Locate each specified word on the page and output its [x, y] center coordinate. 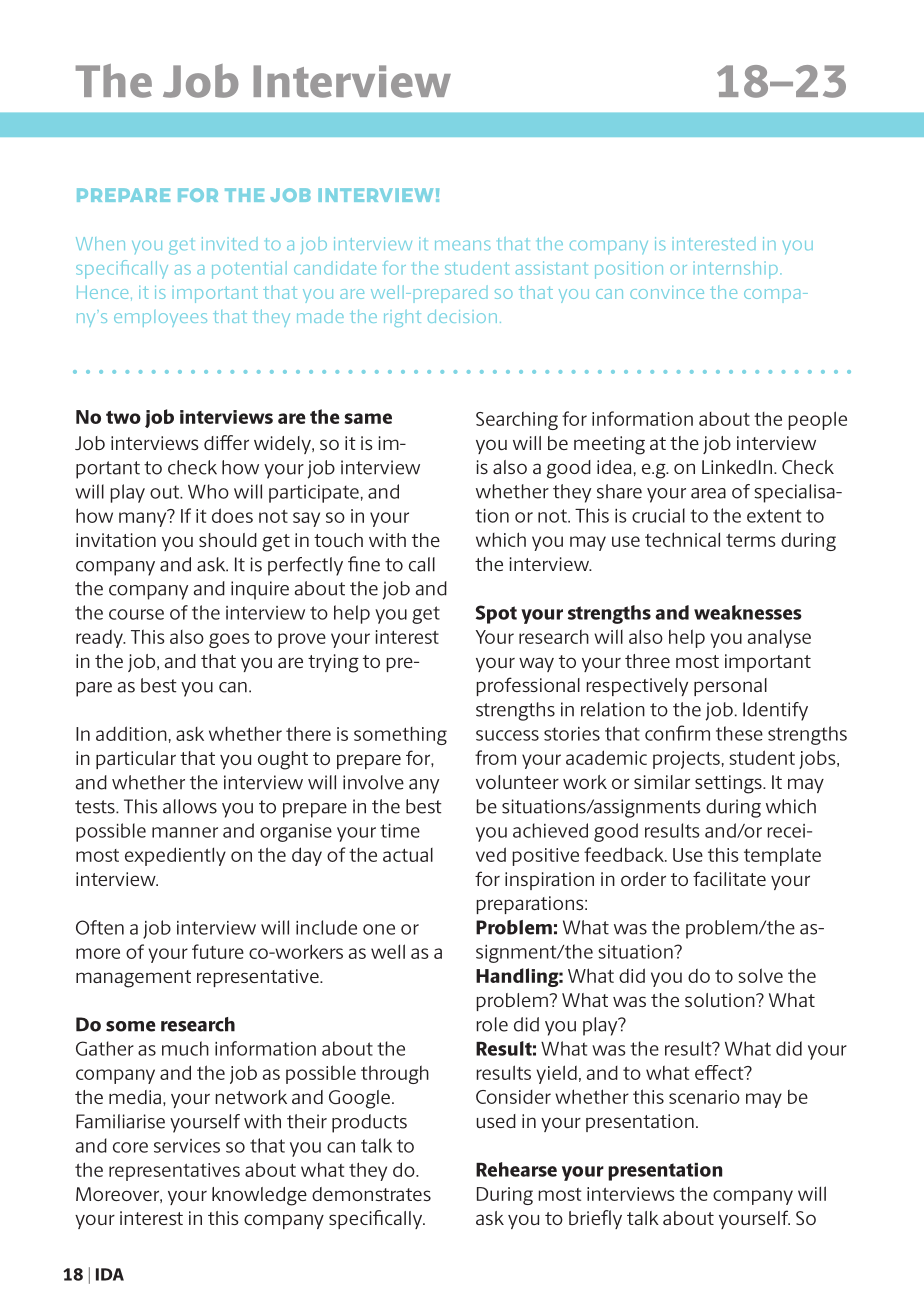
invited [230, 243]
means [463, 245]
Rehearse [516, 1169]
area [708, 493]
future [218, 951]
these [739, 733]
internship [736, 270]
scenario [704, 1097]
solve [760, 975]
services [187, 1146]
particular [136, 760]
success [507, 735]
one [379, 929]
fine [364, 564]
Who [208, 491]
